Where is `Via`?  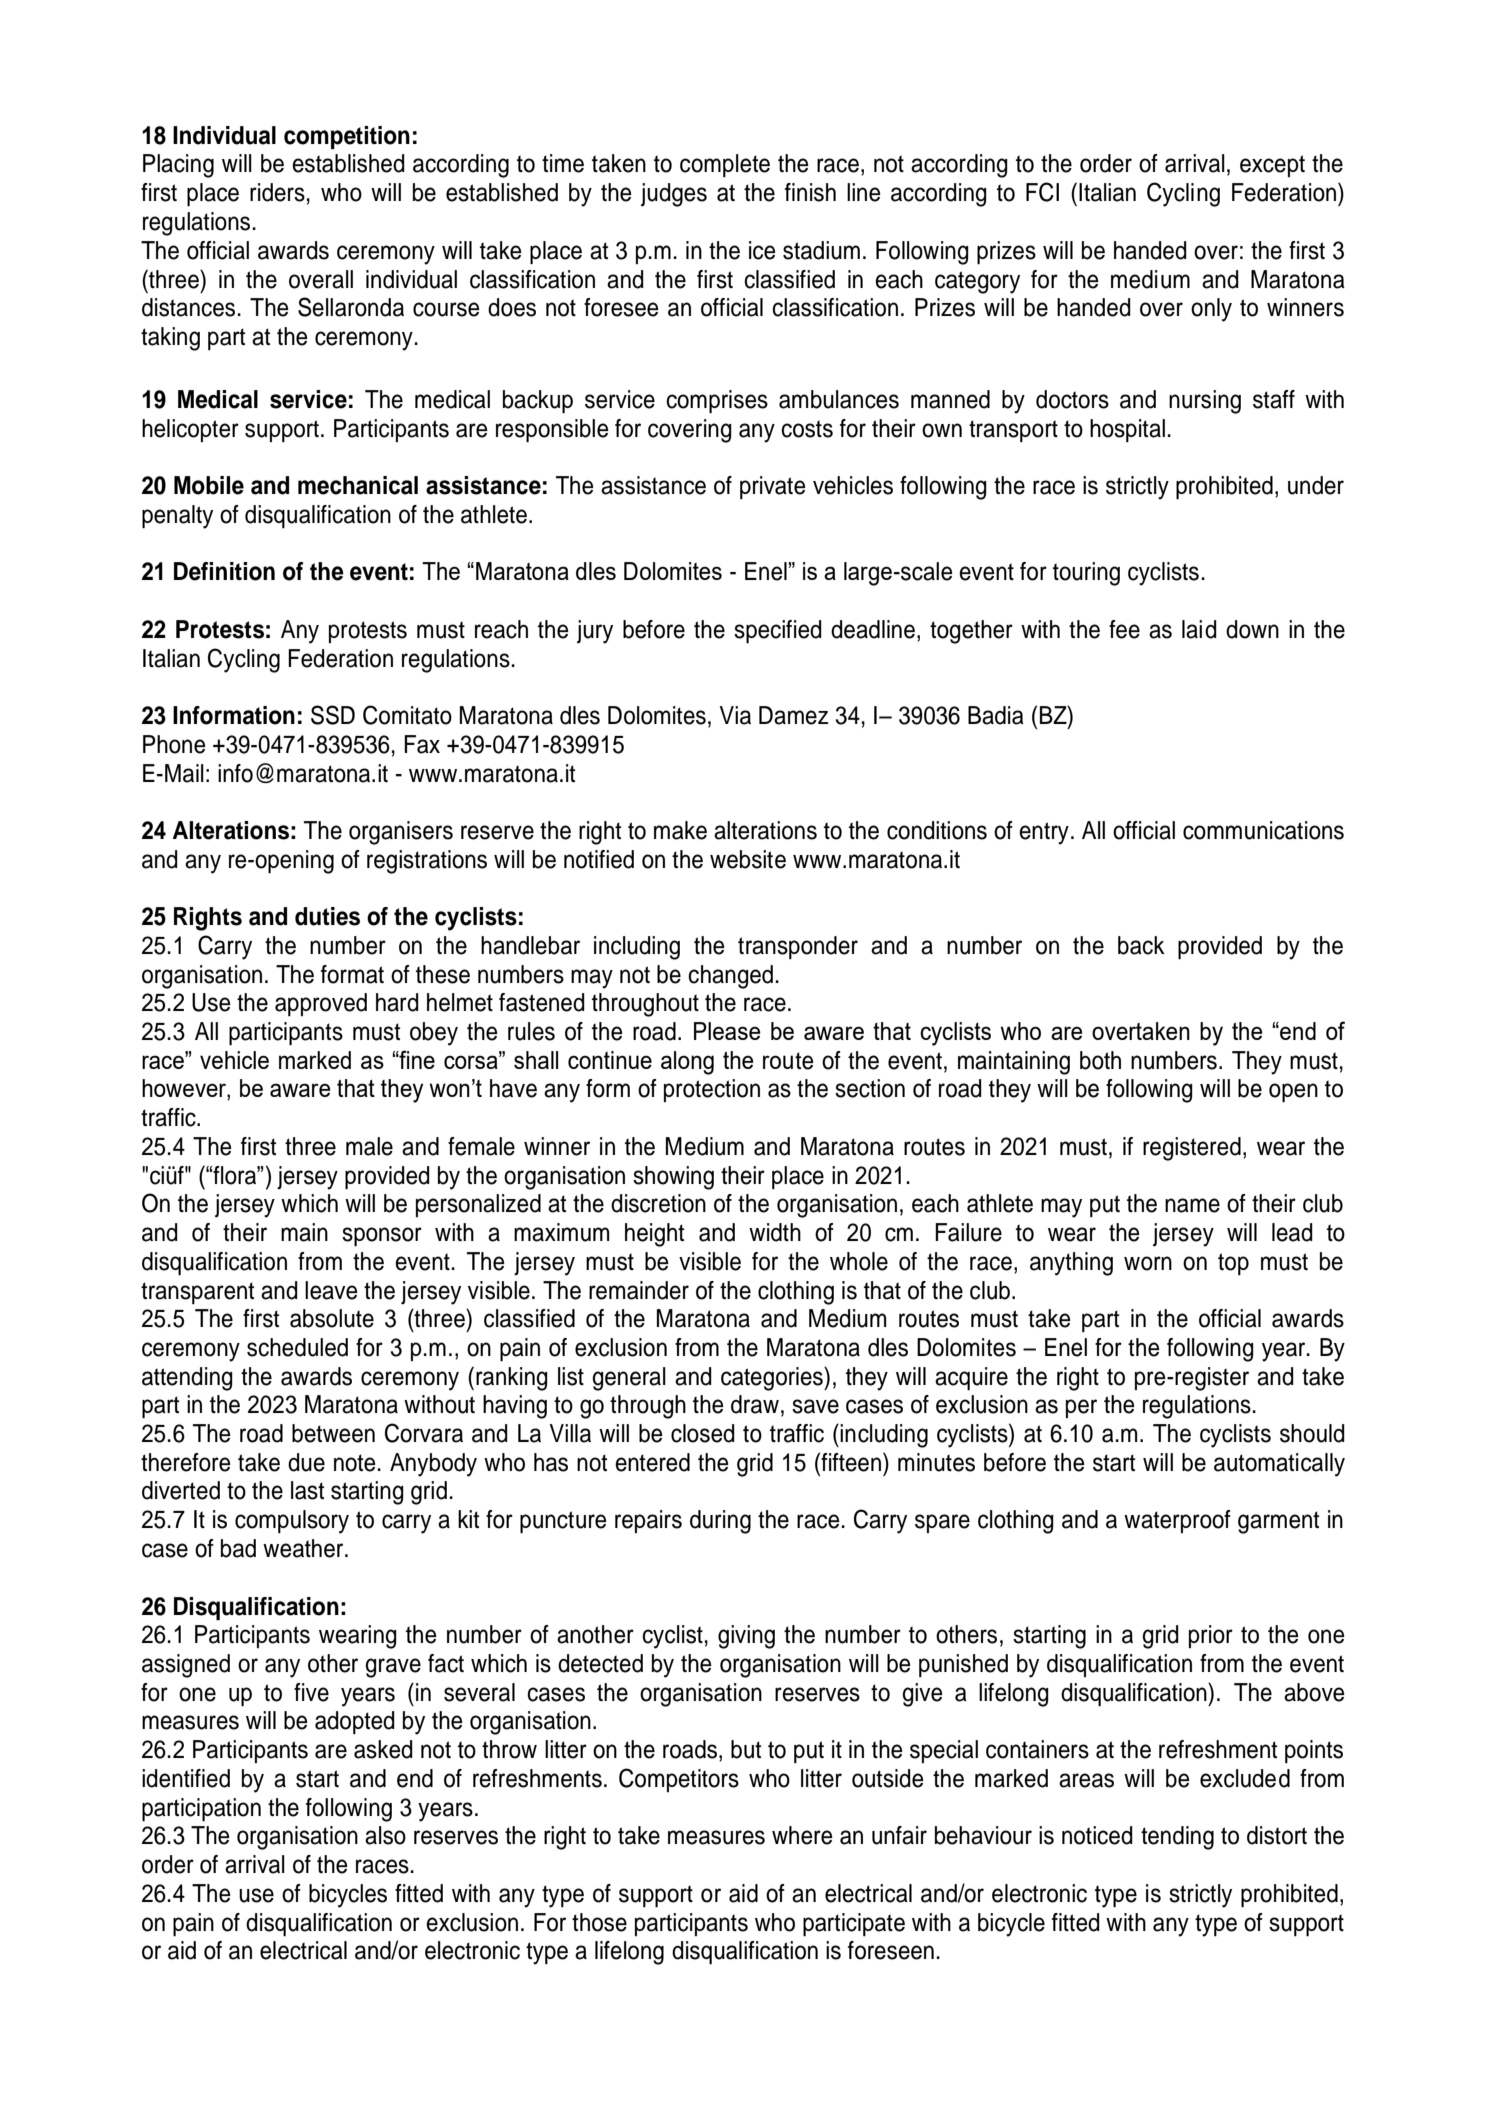 Via is located at coordinates (735, 715).
